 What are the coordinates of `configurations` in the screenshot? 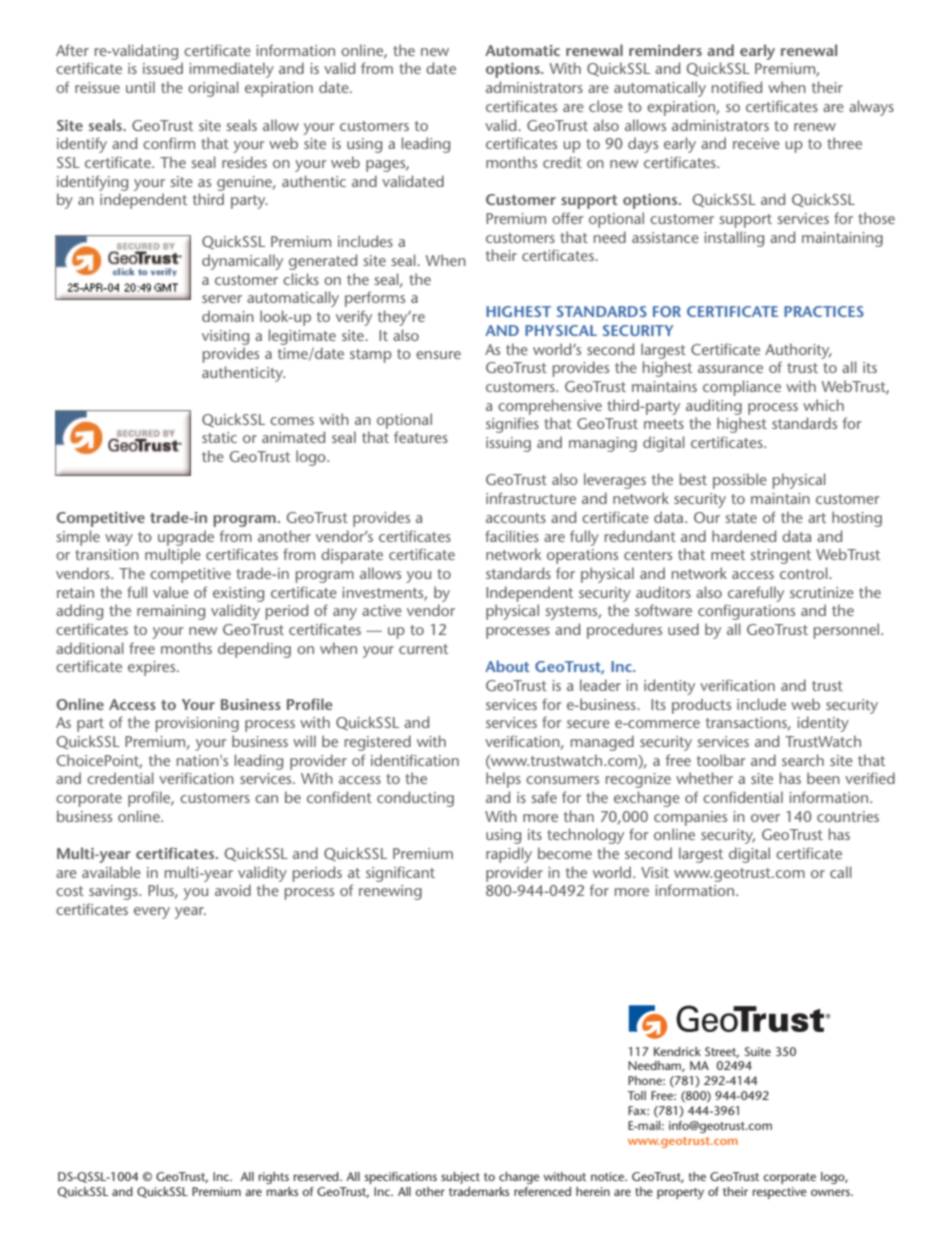 It's located at (746, 612).
